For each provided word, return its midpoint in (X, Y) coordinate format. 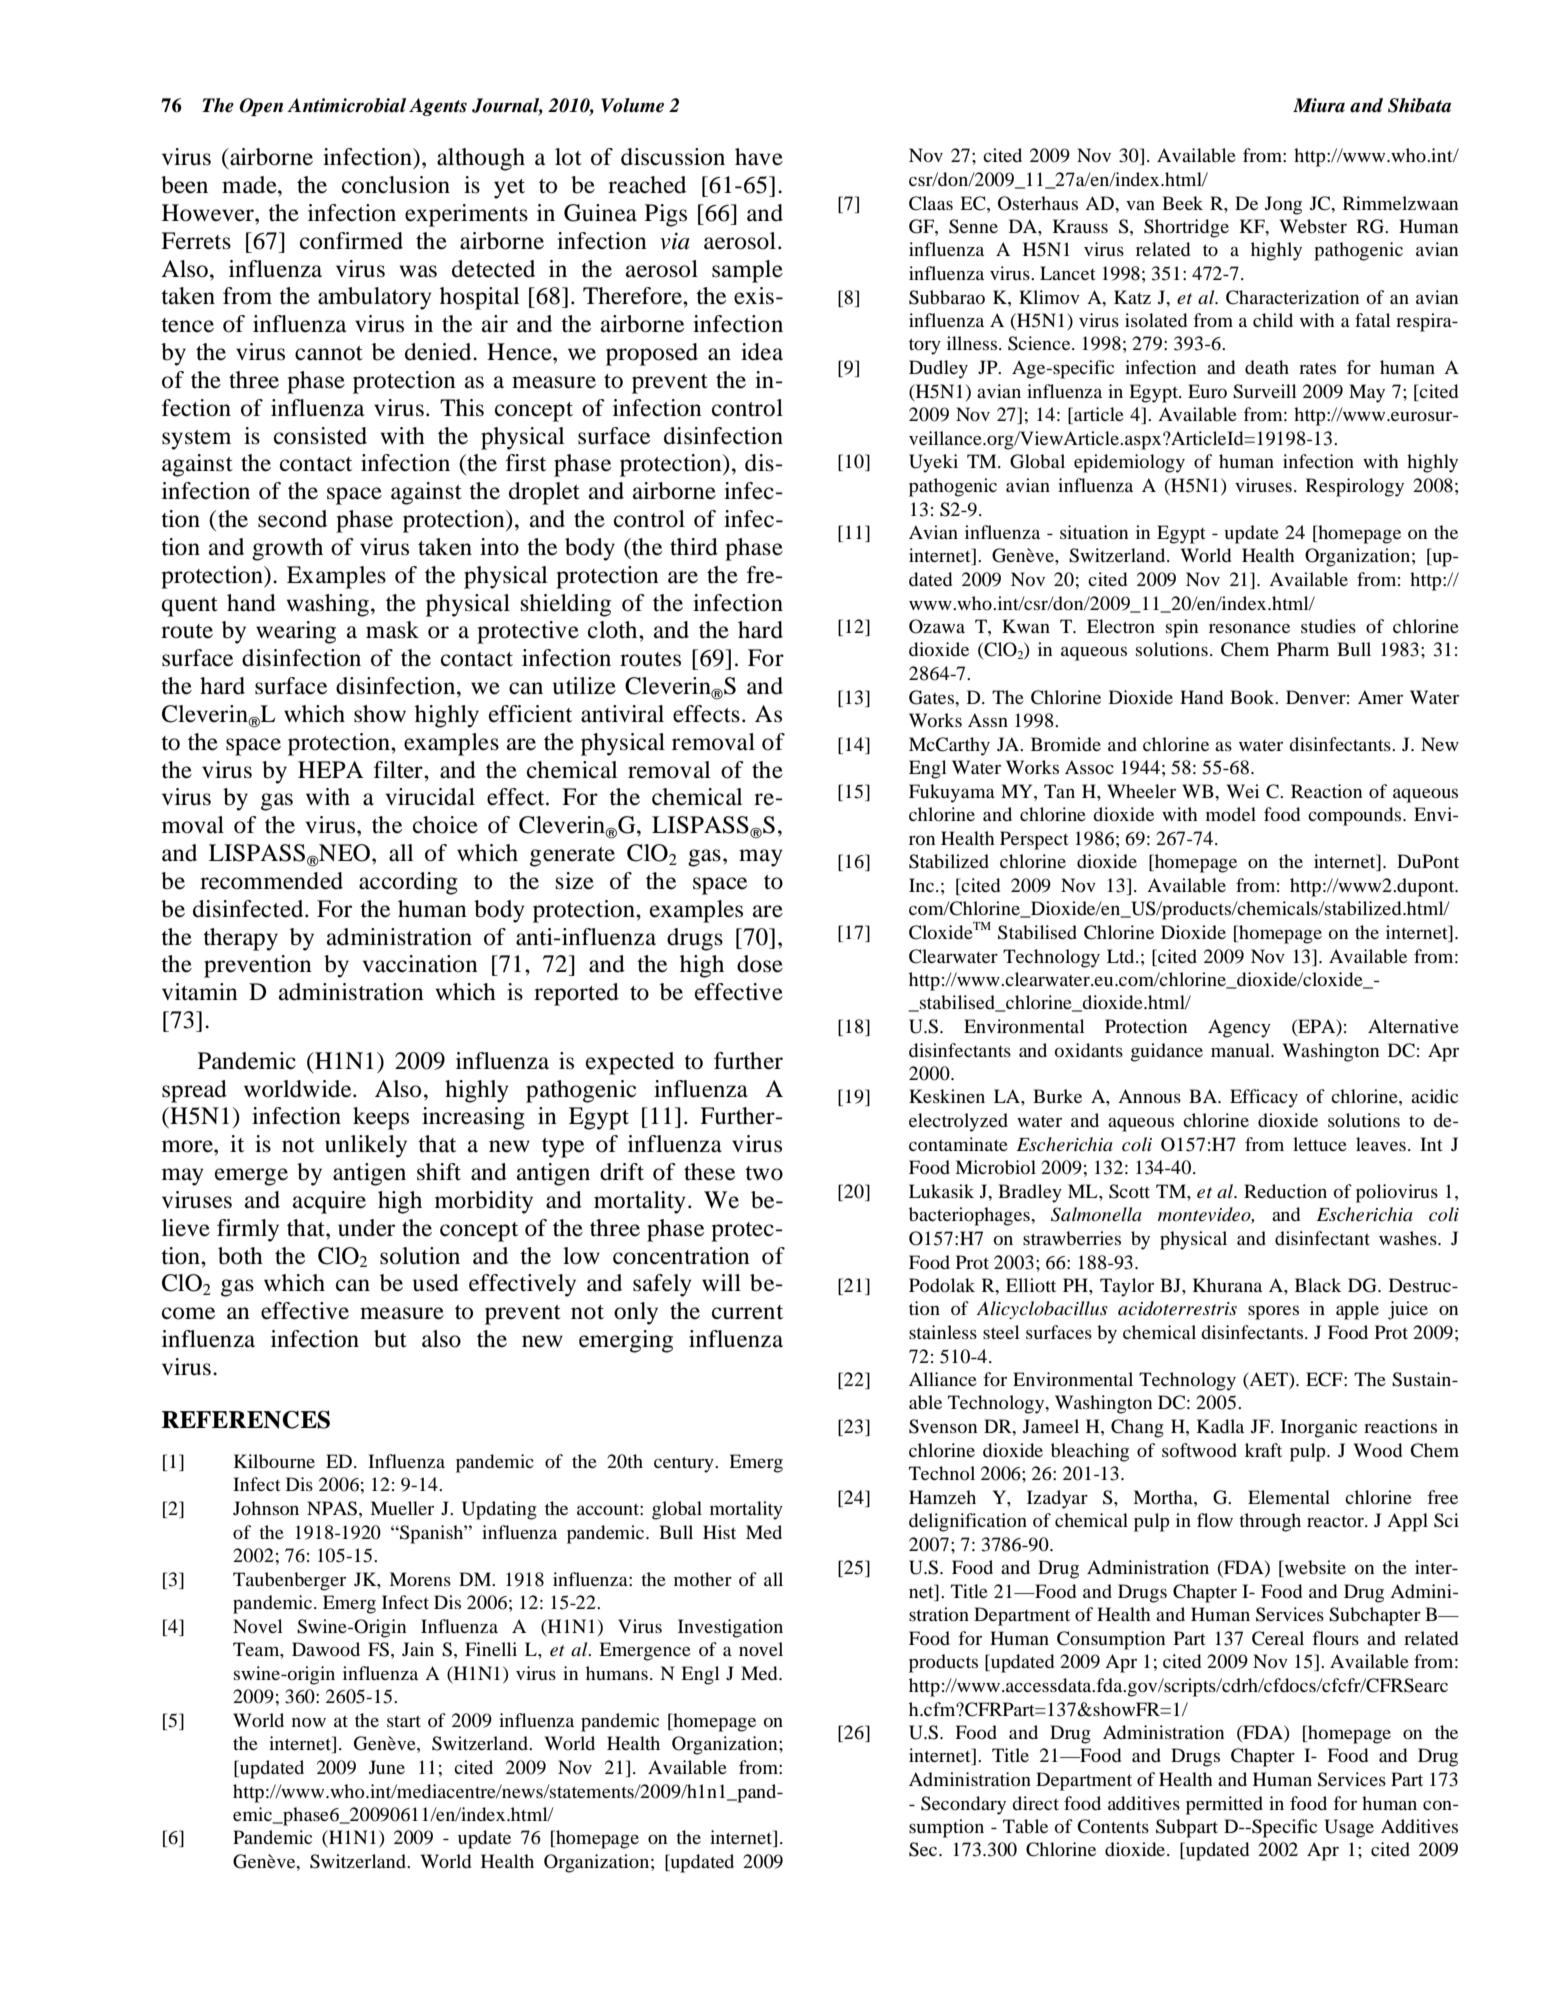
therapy (240, 939)
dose (760, 964)
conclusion (396, 185)
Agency (1239, 1028)
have (759, 157)
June (387, 1767)
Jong (1283, 205)
